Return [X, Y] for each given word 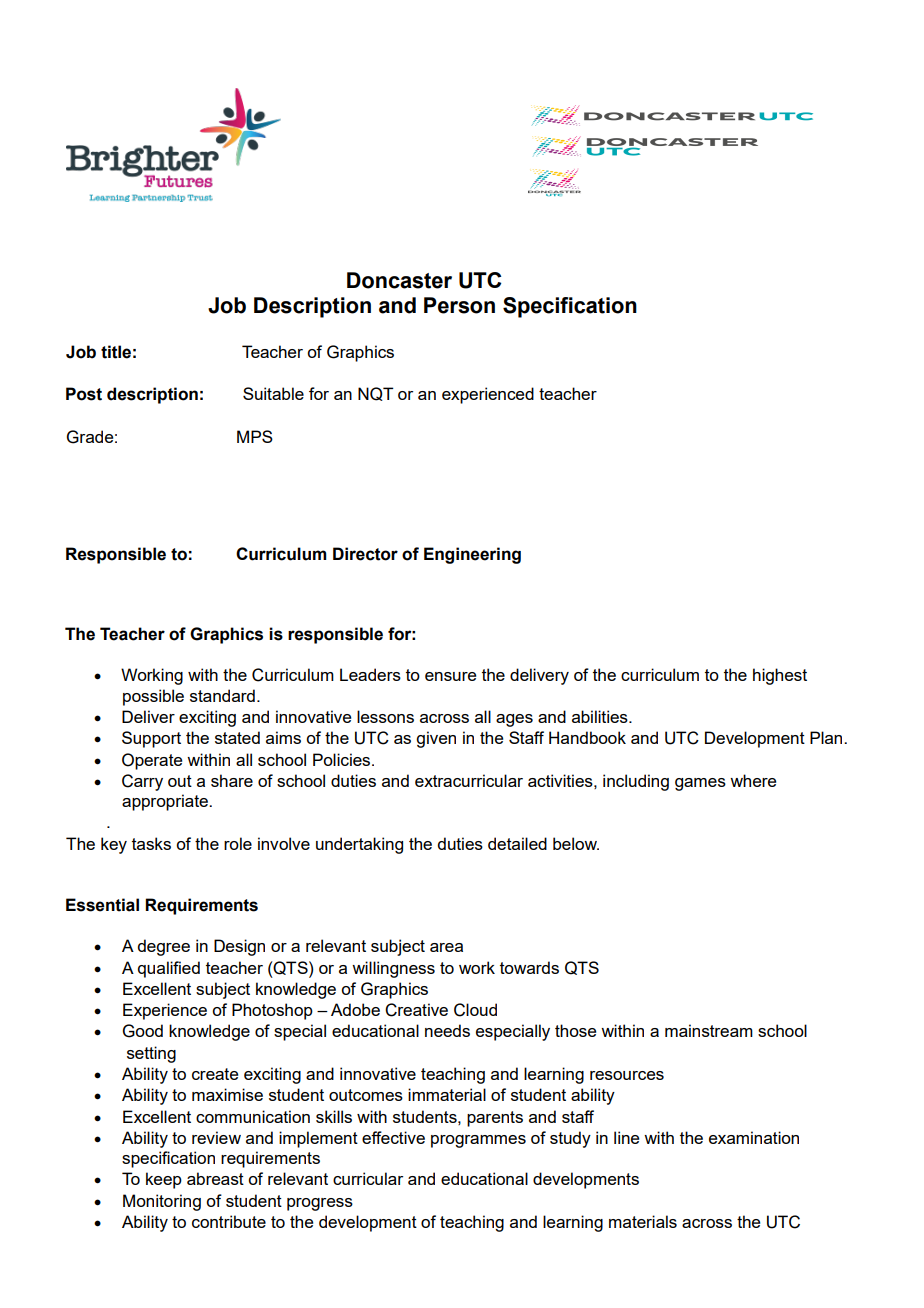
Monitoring [162, 1202]
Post [84, 394]
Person [459, 305]
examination [754, 1137]
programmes [478, 1141]
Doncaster [399, 280]
